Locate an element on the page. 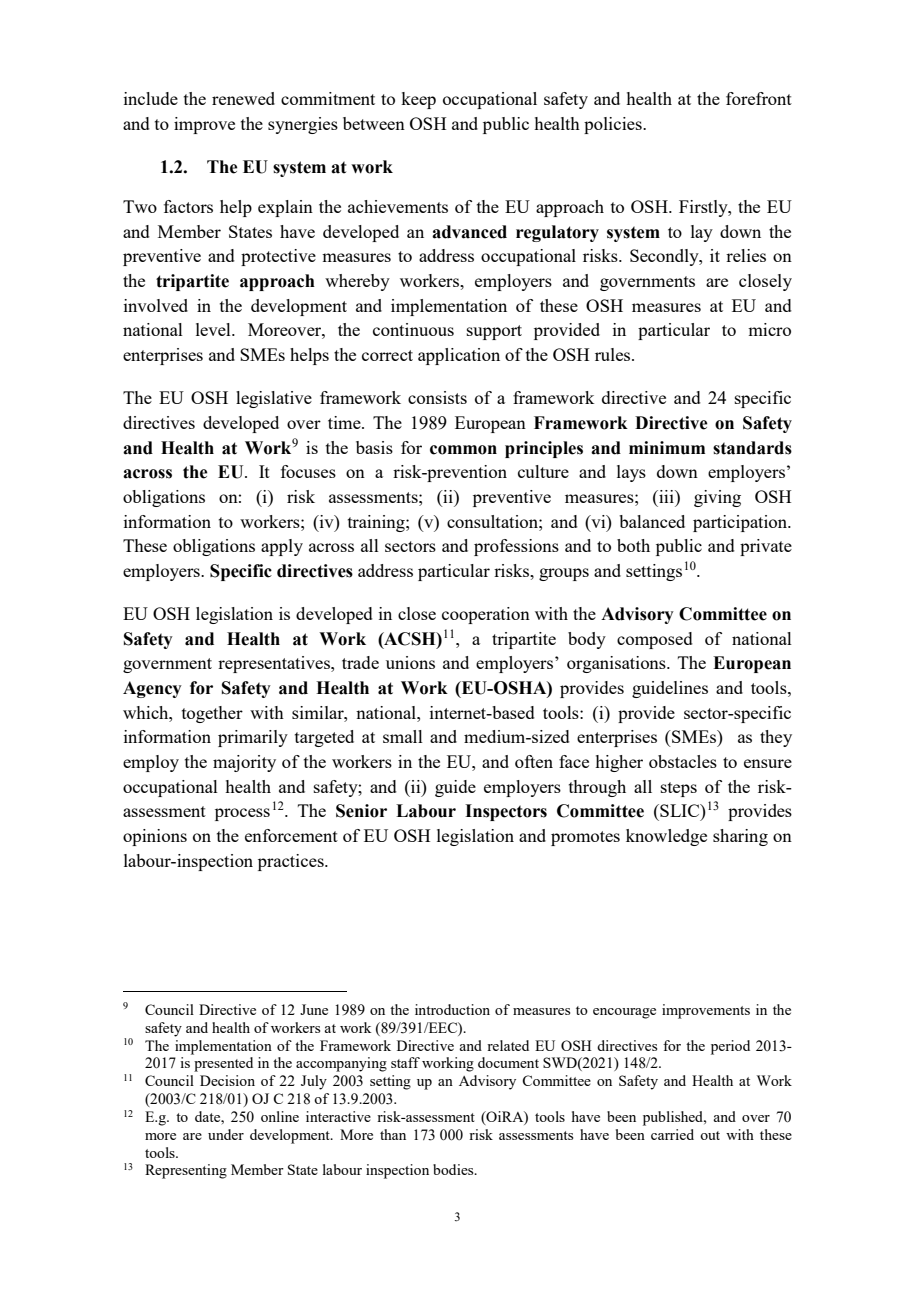 The image size is (924, 1308). out is located at coordinates (710, 1135).
